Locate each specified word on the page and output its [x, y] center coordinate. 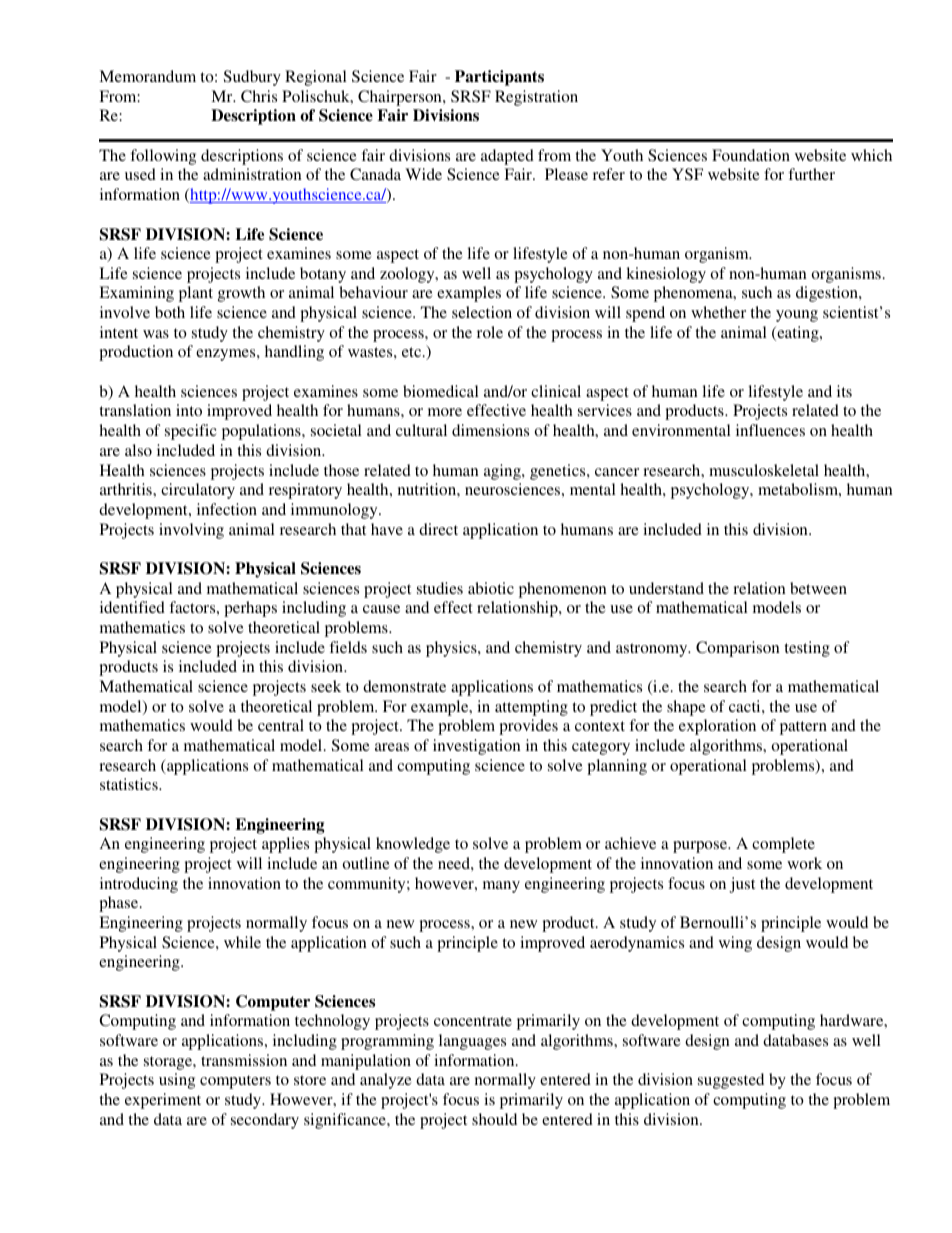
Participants [499, 78]
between [818, 588]
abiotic [491, 588]
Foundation [751, 155]
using [177, 1081]
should [494, 1119]
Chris [259, 96]
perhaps [250, 609]
